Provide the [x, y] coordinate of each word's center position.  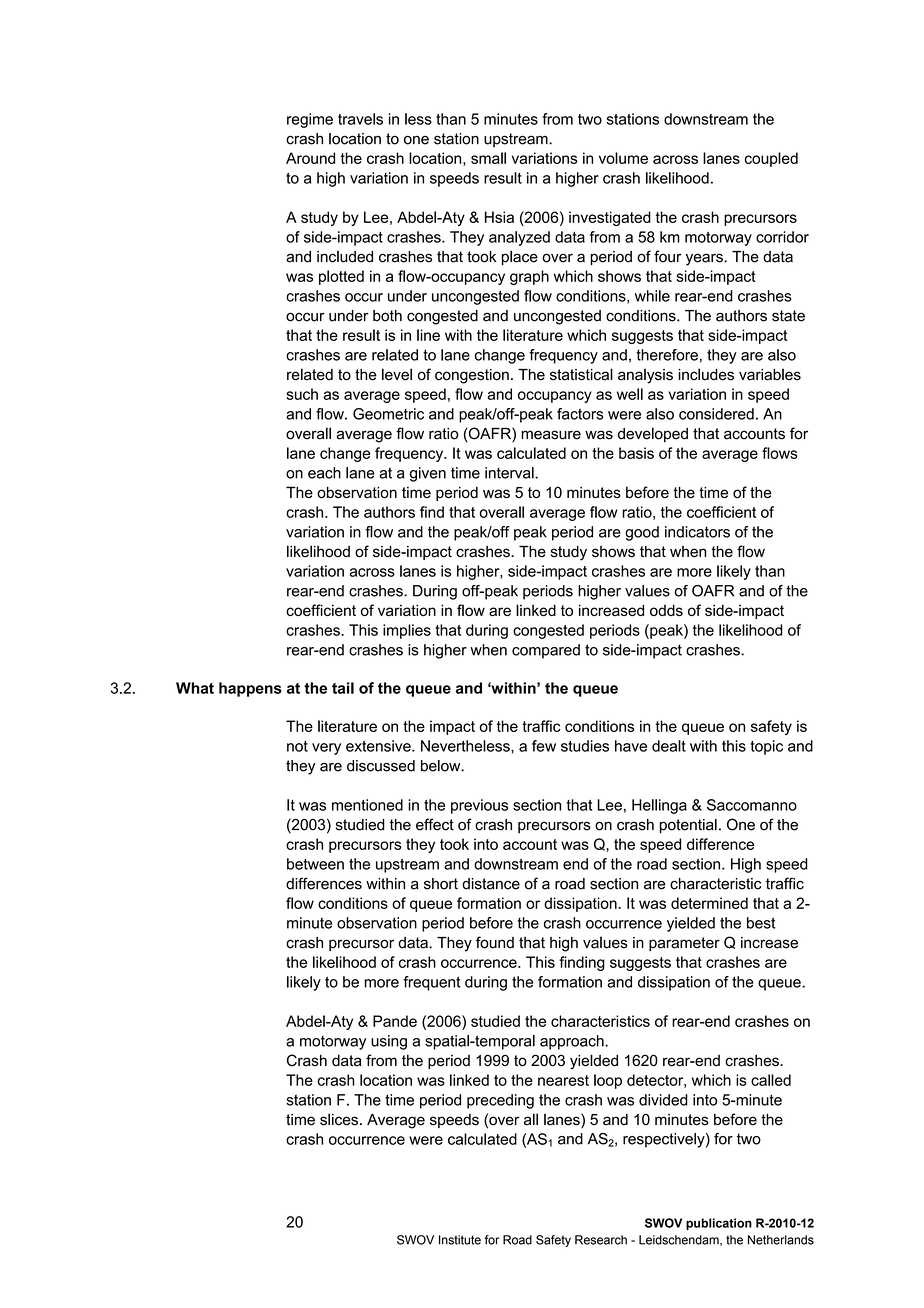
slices [339, 1119]
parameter [684, 944]
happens [250, 689]
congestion [472, 376]
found [495, 942]
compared [546, 651]
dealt [669, 746]
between [315, 864]
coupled [771, 159]
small [488, 158]
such [302, 394]
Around [310, 158]
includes [706, 374]
